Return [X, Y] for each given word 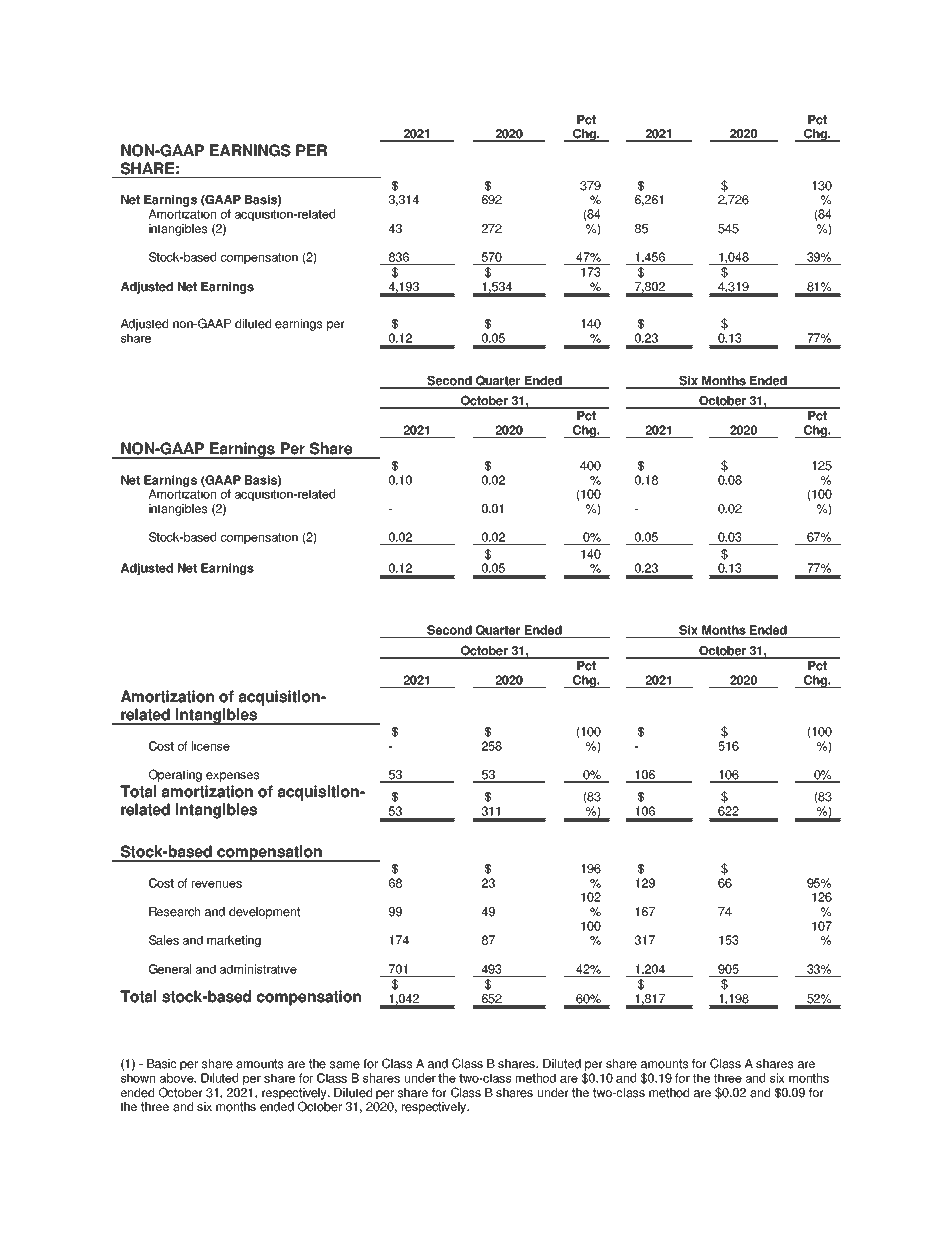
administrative [258, 969]
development [264, 913]
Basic [162, 1064]
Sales [164, 940]
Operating [175, 775]
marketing [234, 941]
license [211, 746]
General [170, 969]
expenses [232, 777]
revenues [217, 884]
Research [174, 912]
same [345, 1065]
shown [138, 1078]
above [178, 1078]
